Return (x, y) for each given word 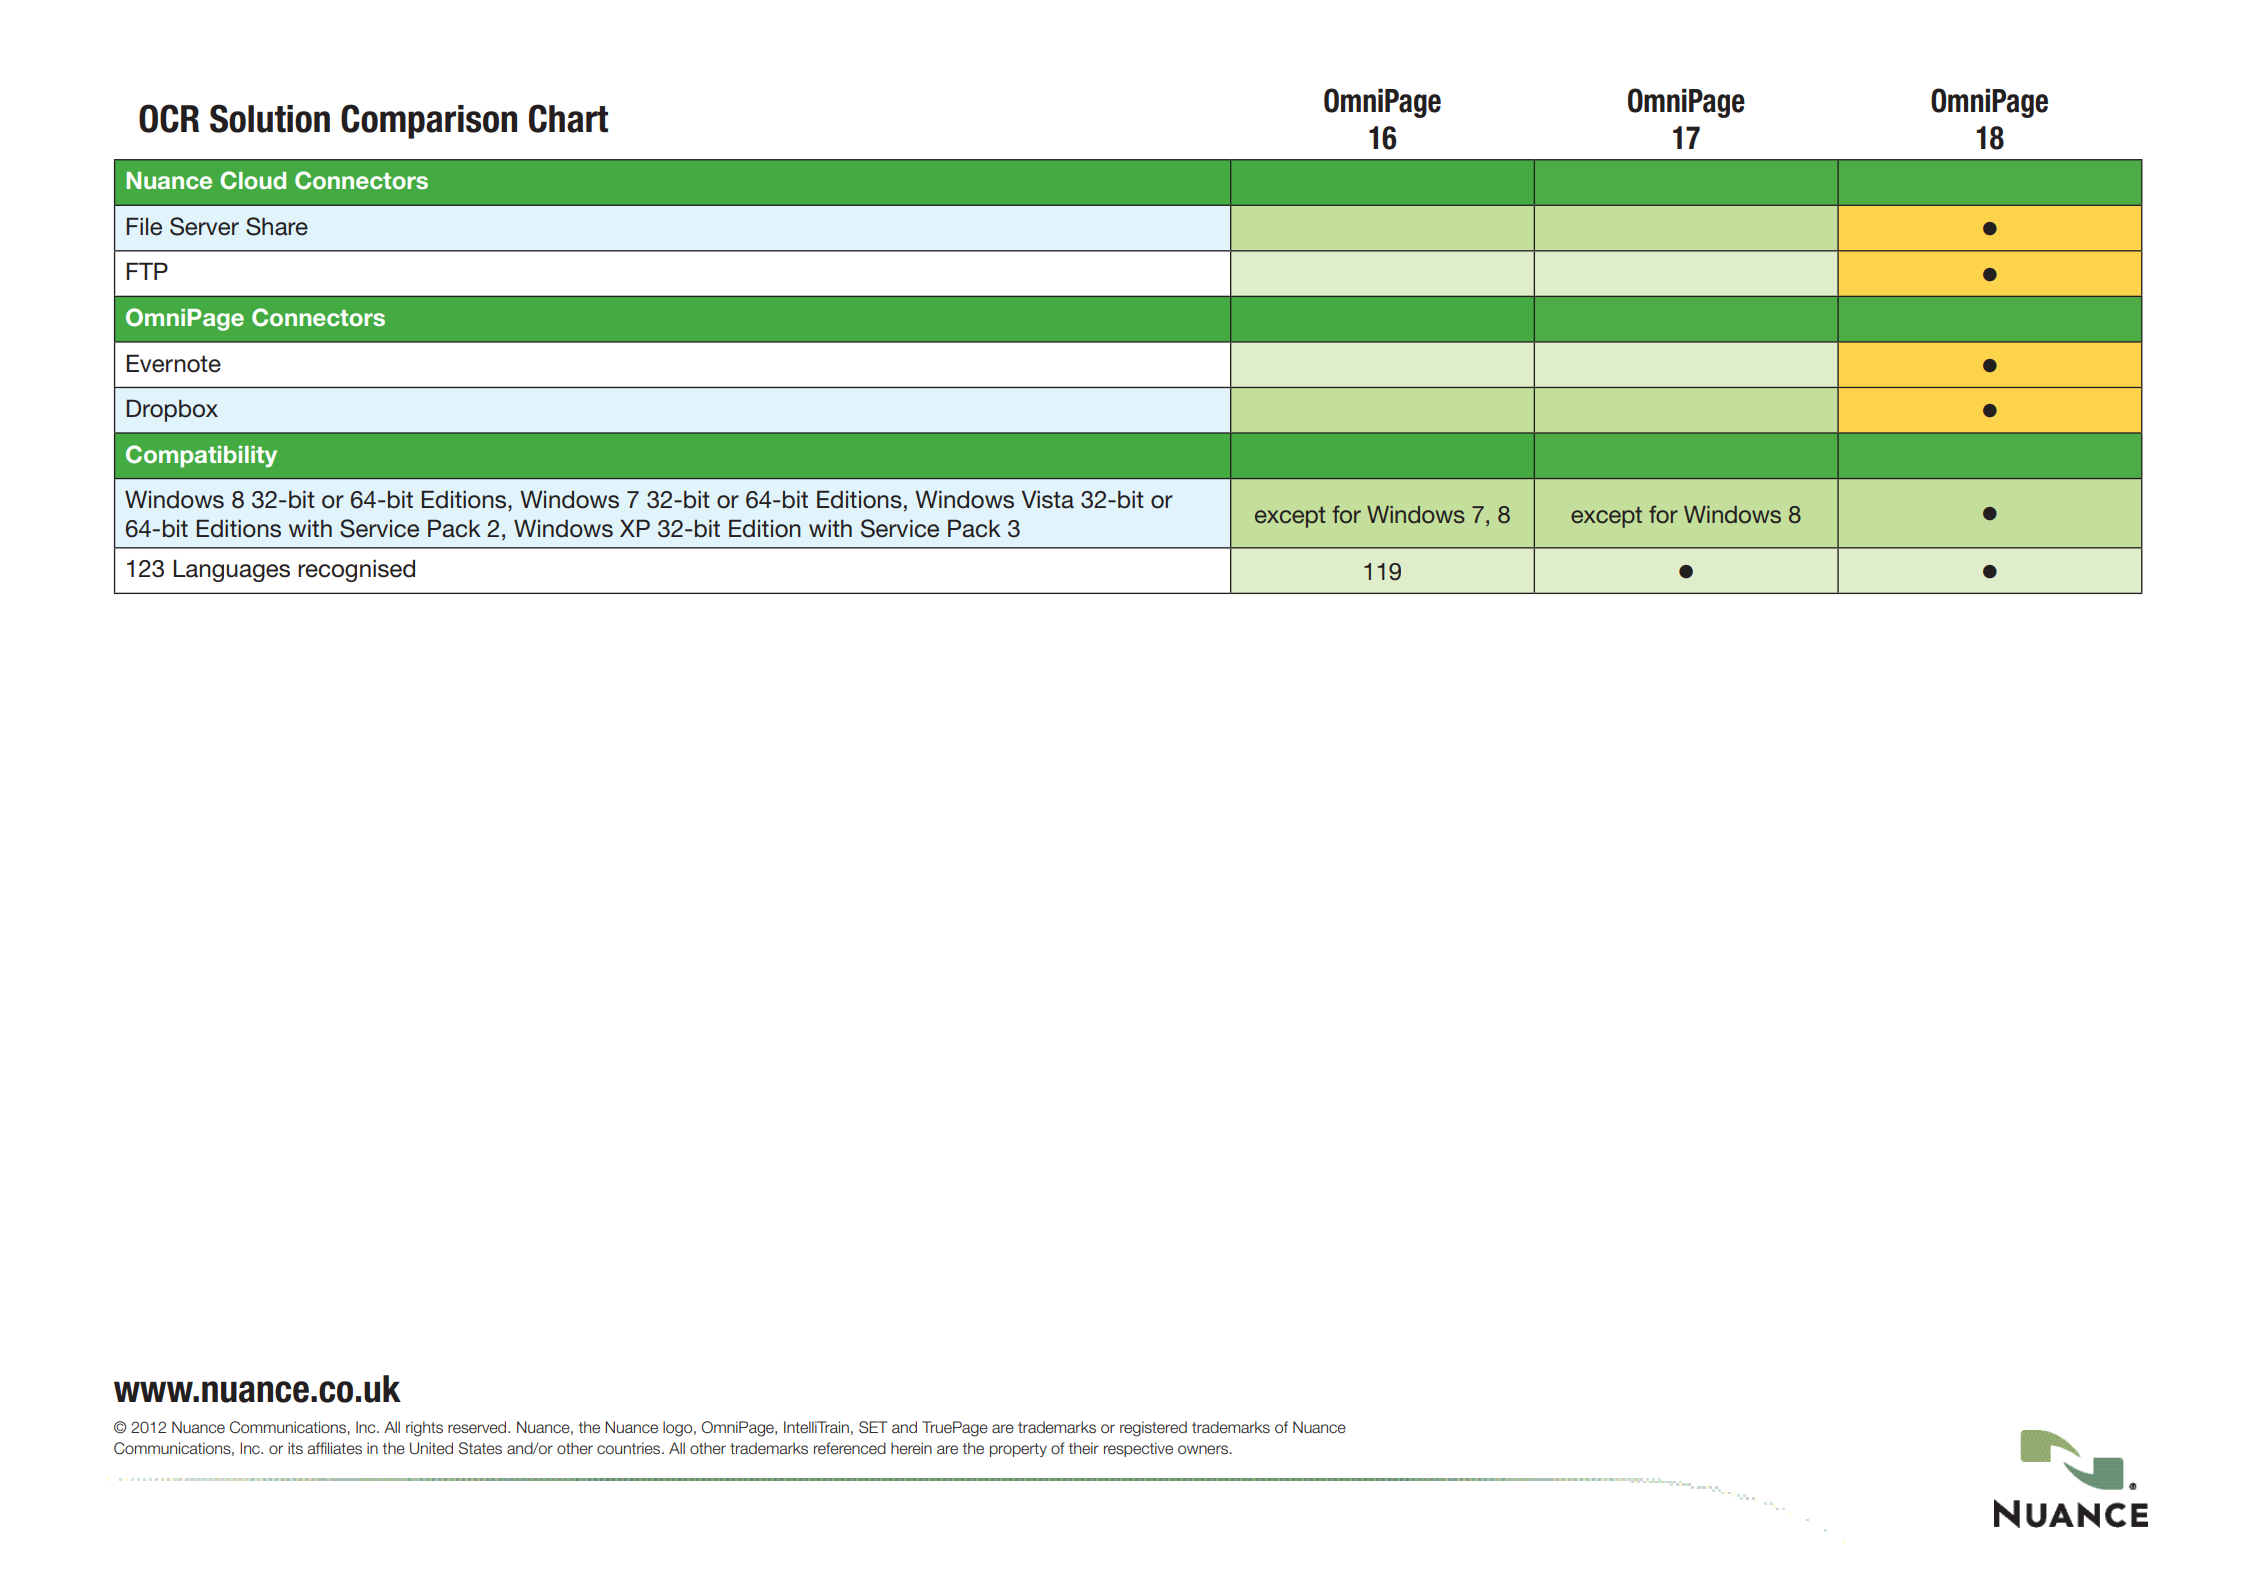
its (295, 1448)
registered (1153, 1429)
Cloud (253, 180)
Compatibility (201, 456)
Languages (231, 571)
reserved (478, 1427)
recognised (356, 570)
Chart (568, 118)
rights (424, 1429)
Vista (1047, 500)
